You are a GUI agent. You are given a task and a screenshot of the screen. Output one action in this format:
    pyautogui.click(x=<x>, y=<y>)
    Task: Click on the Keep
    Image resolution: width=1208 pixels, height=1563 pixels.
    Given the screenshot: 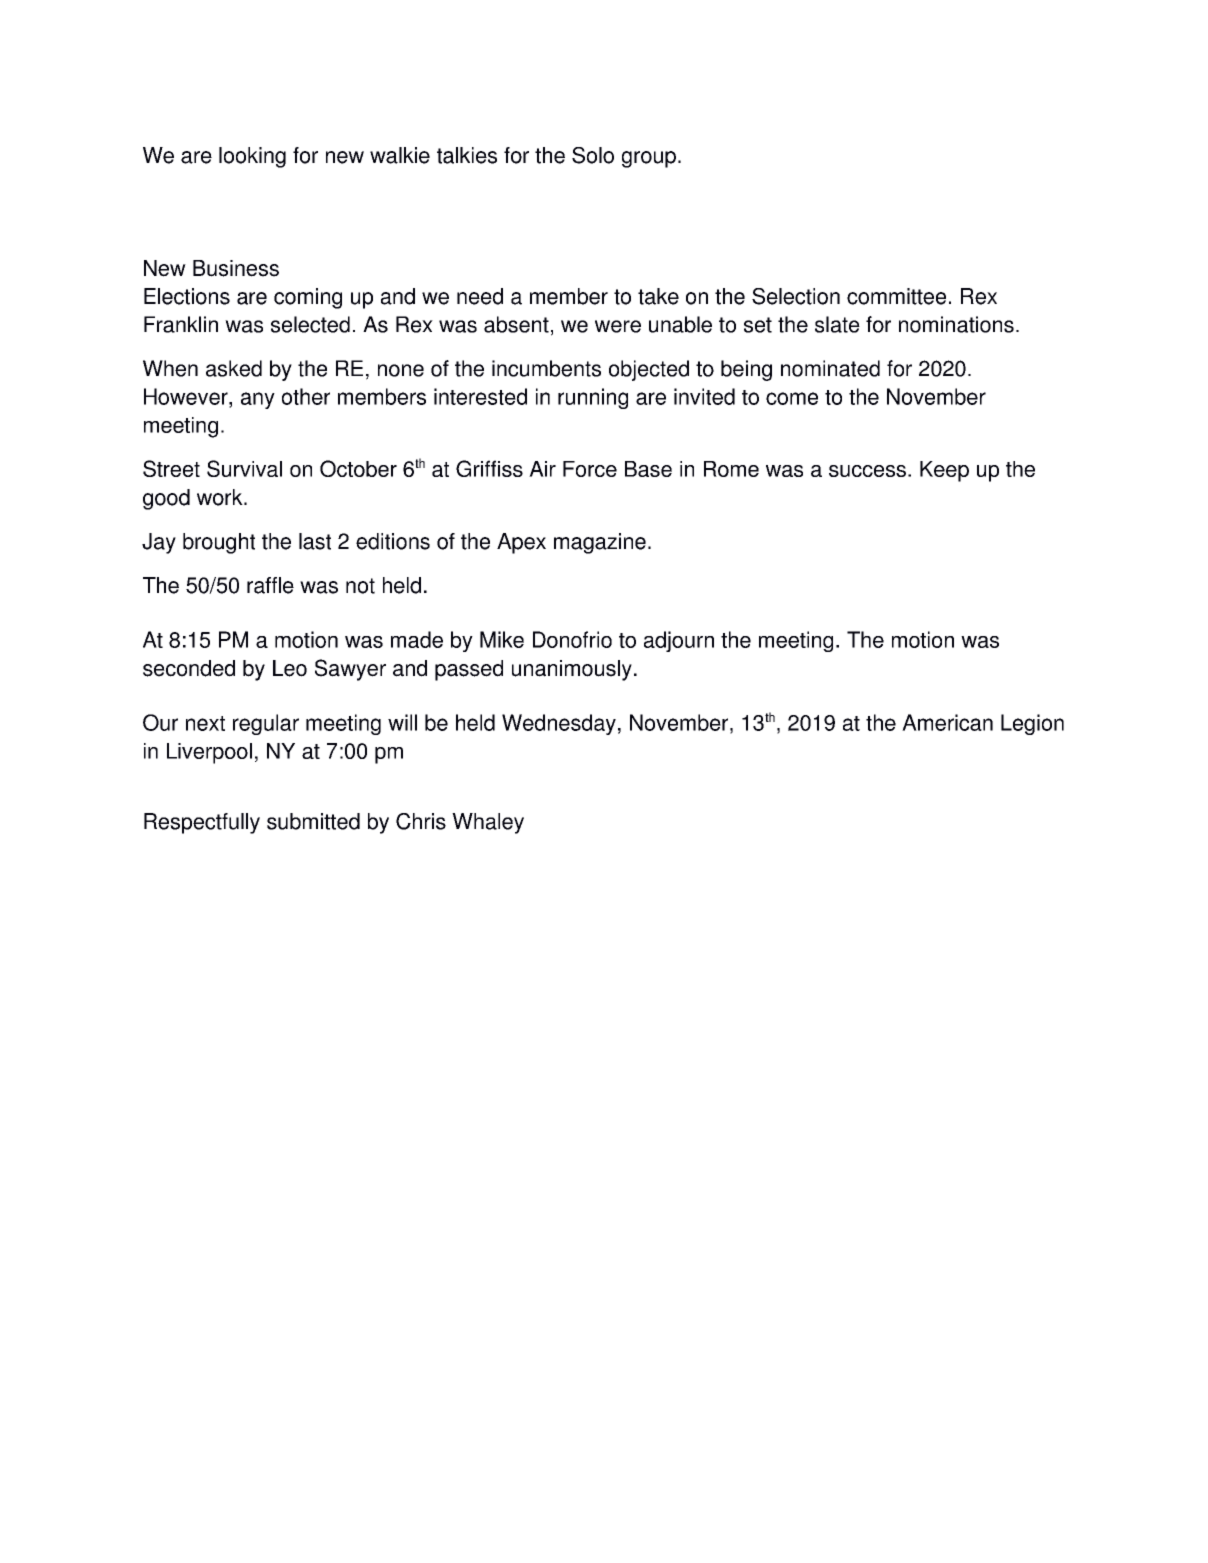 What is the action you would take?
    pyautogui.click(x=944, y=471)
